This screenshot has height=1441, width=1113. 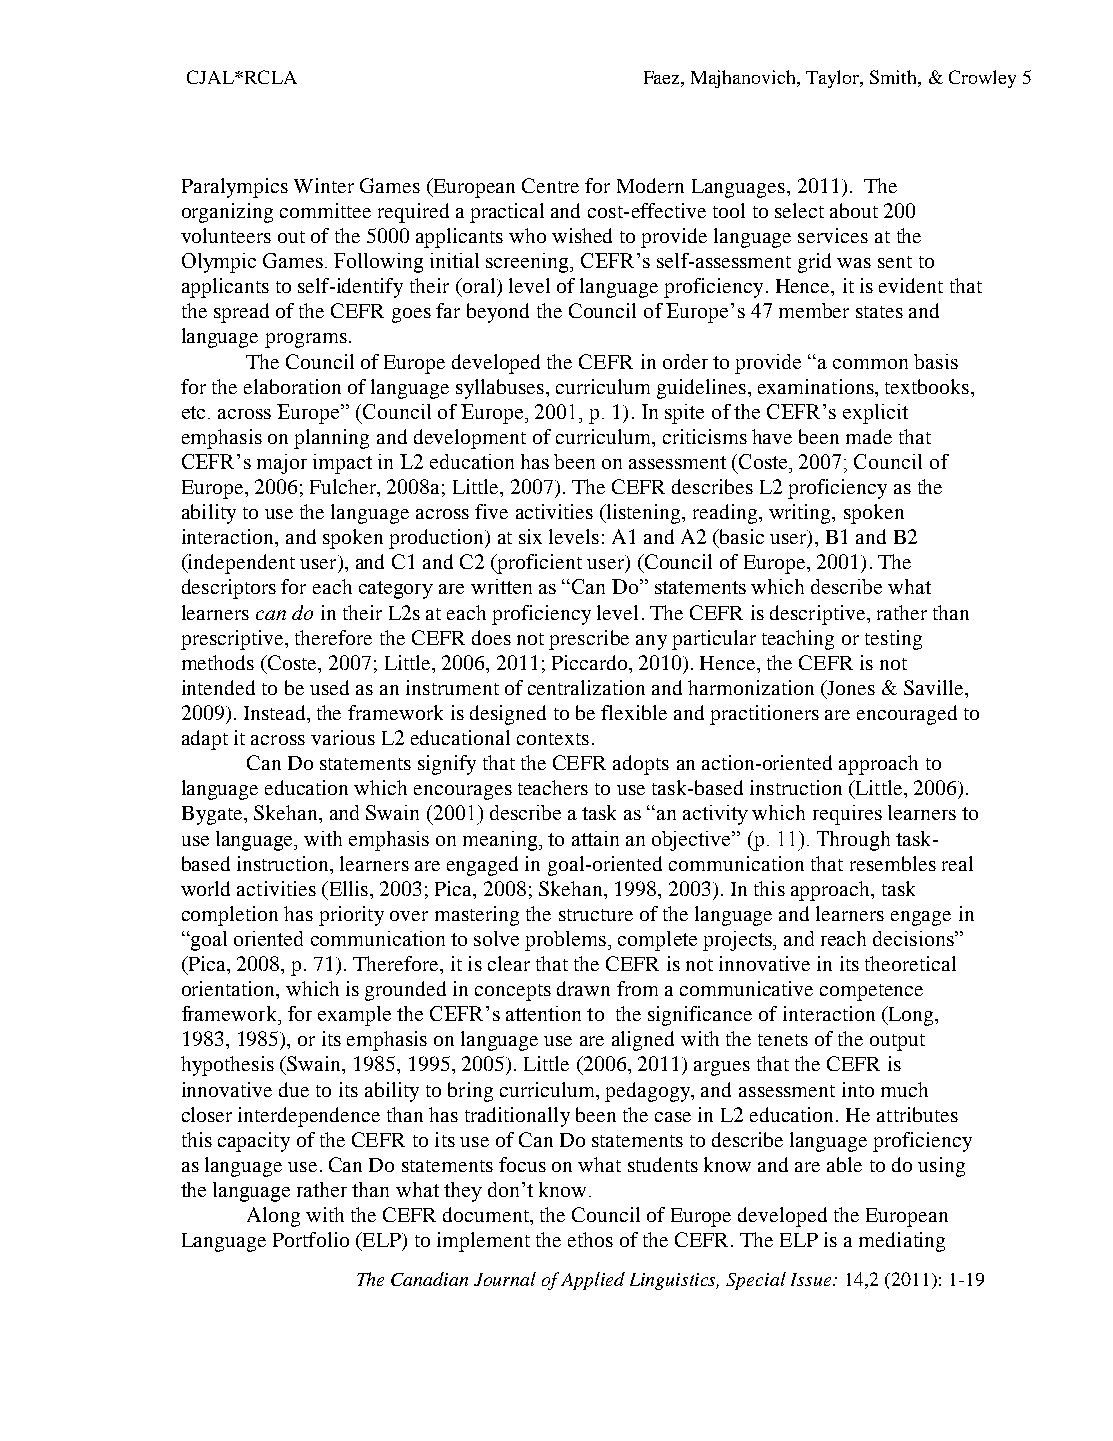 What do you see at coordinates (834, 79) in the screenshot?
I see `Taylor` at bounding box center [834, 79].
